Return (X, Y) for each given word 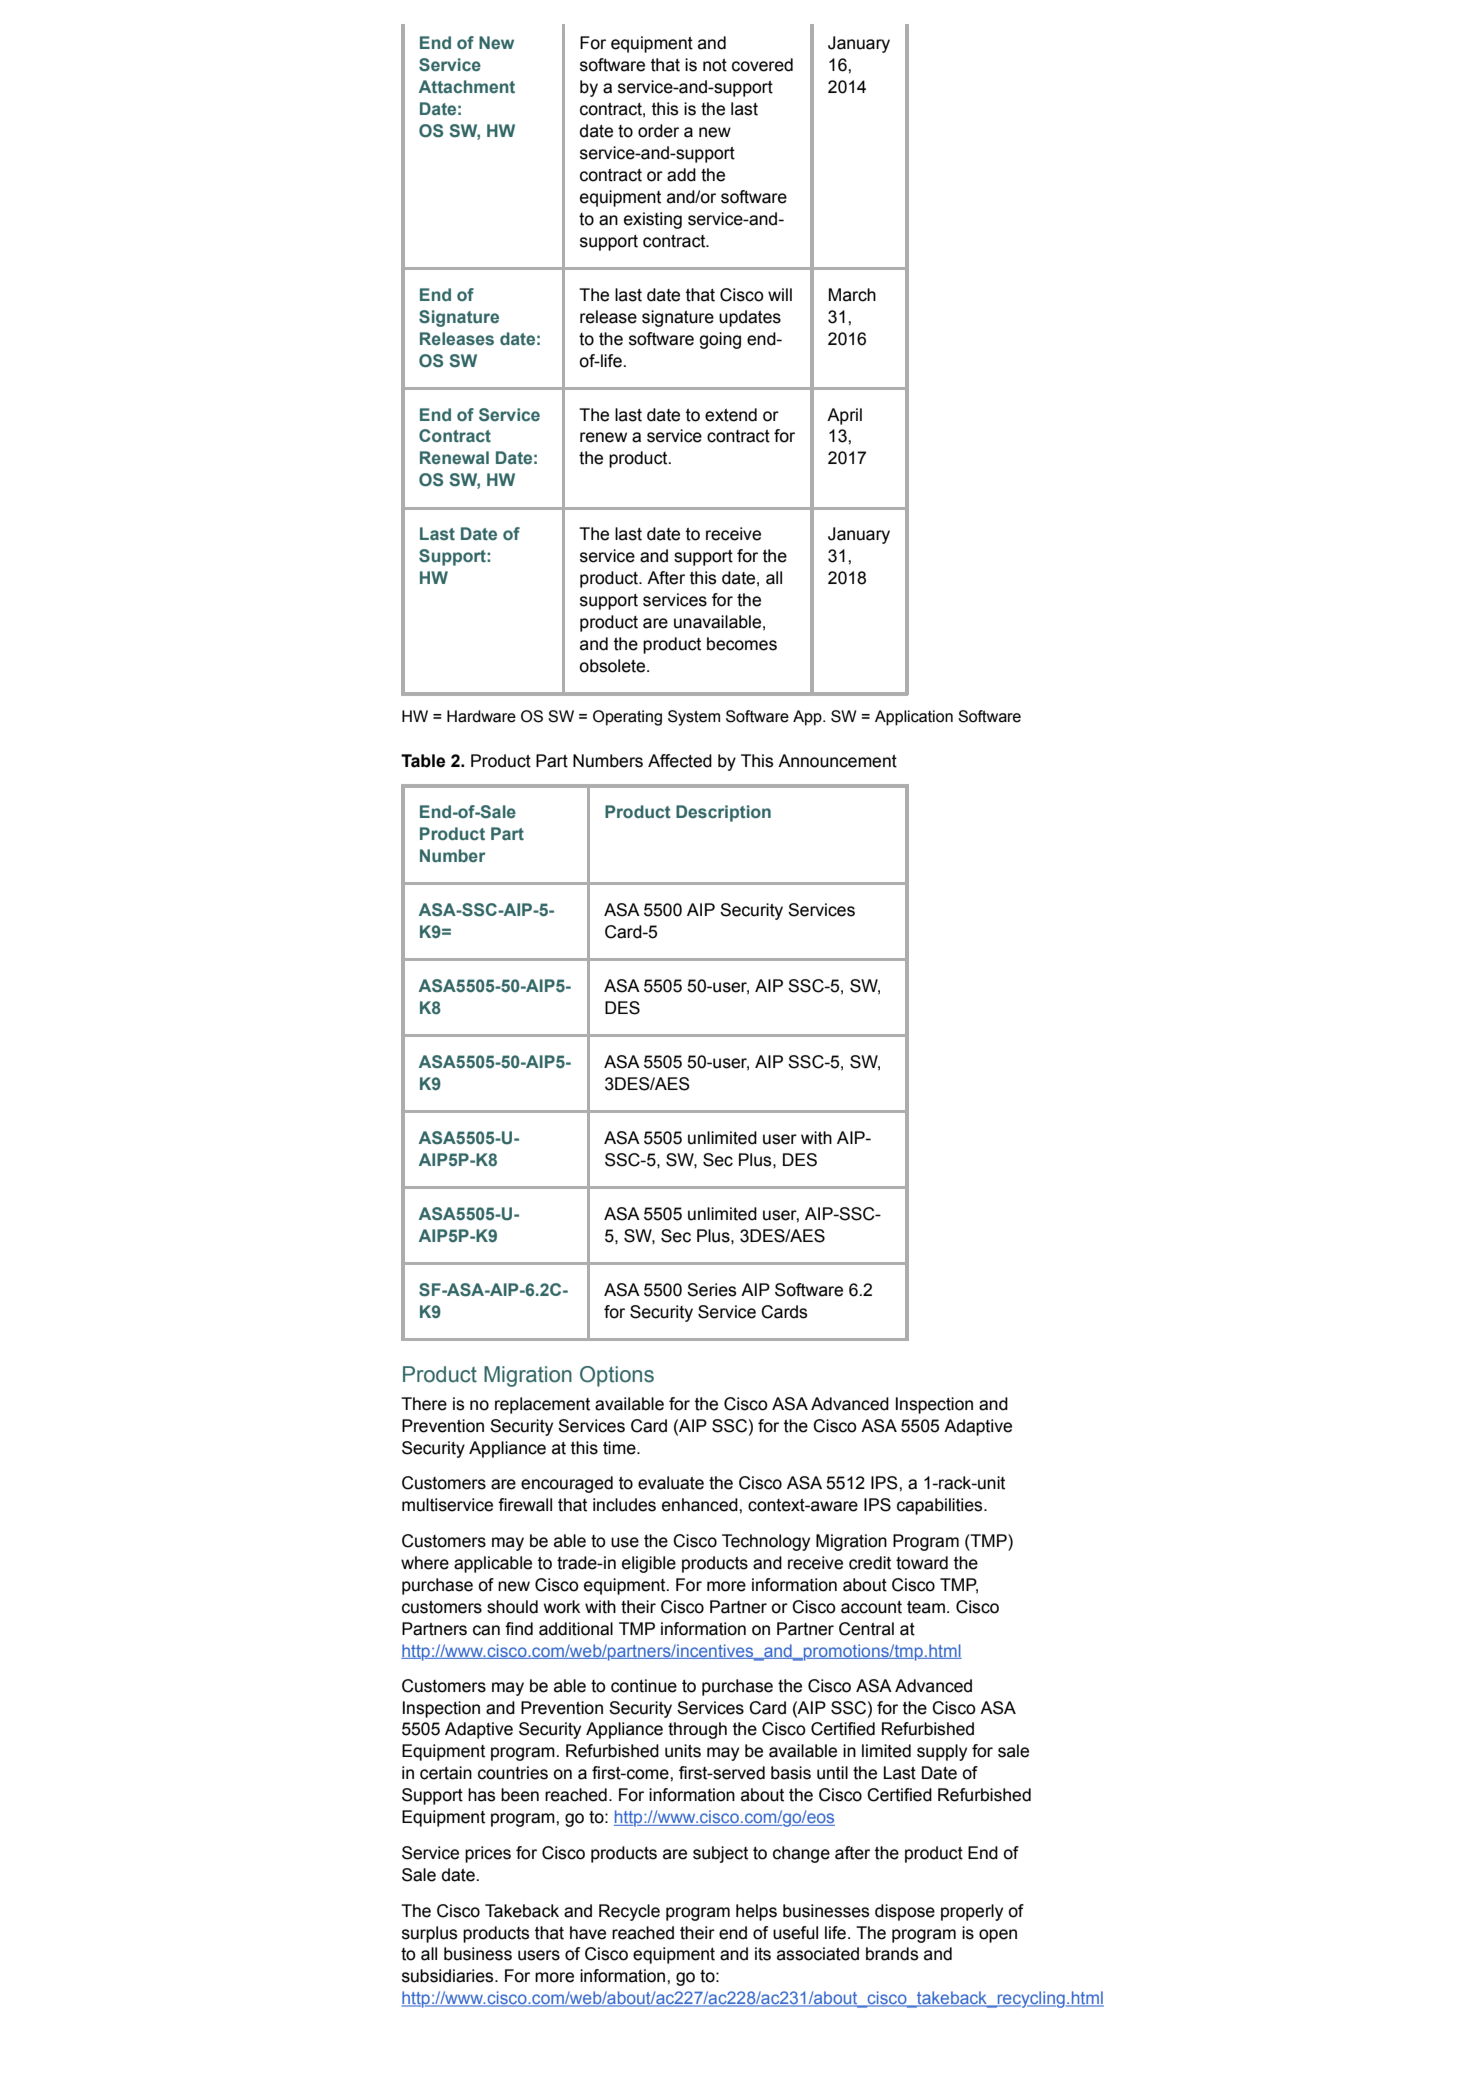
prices (488, 1854)
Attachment (467, 86)
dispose (905, 1912)
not (715, 65)
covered (762, 65)
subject (720, 1854)
